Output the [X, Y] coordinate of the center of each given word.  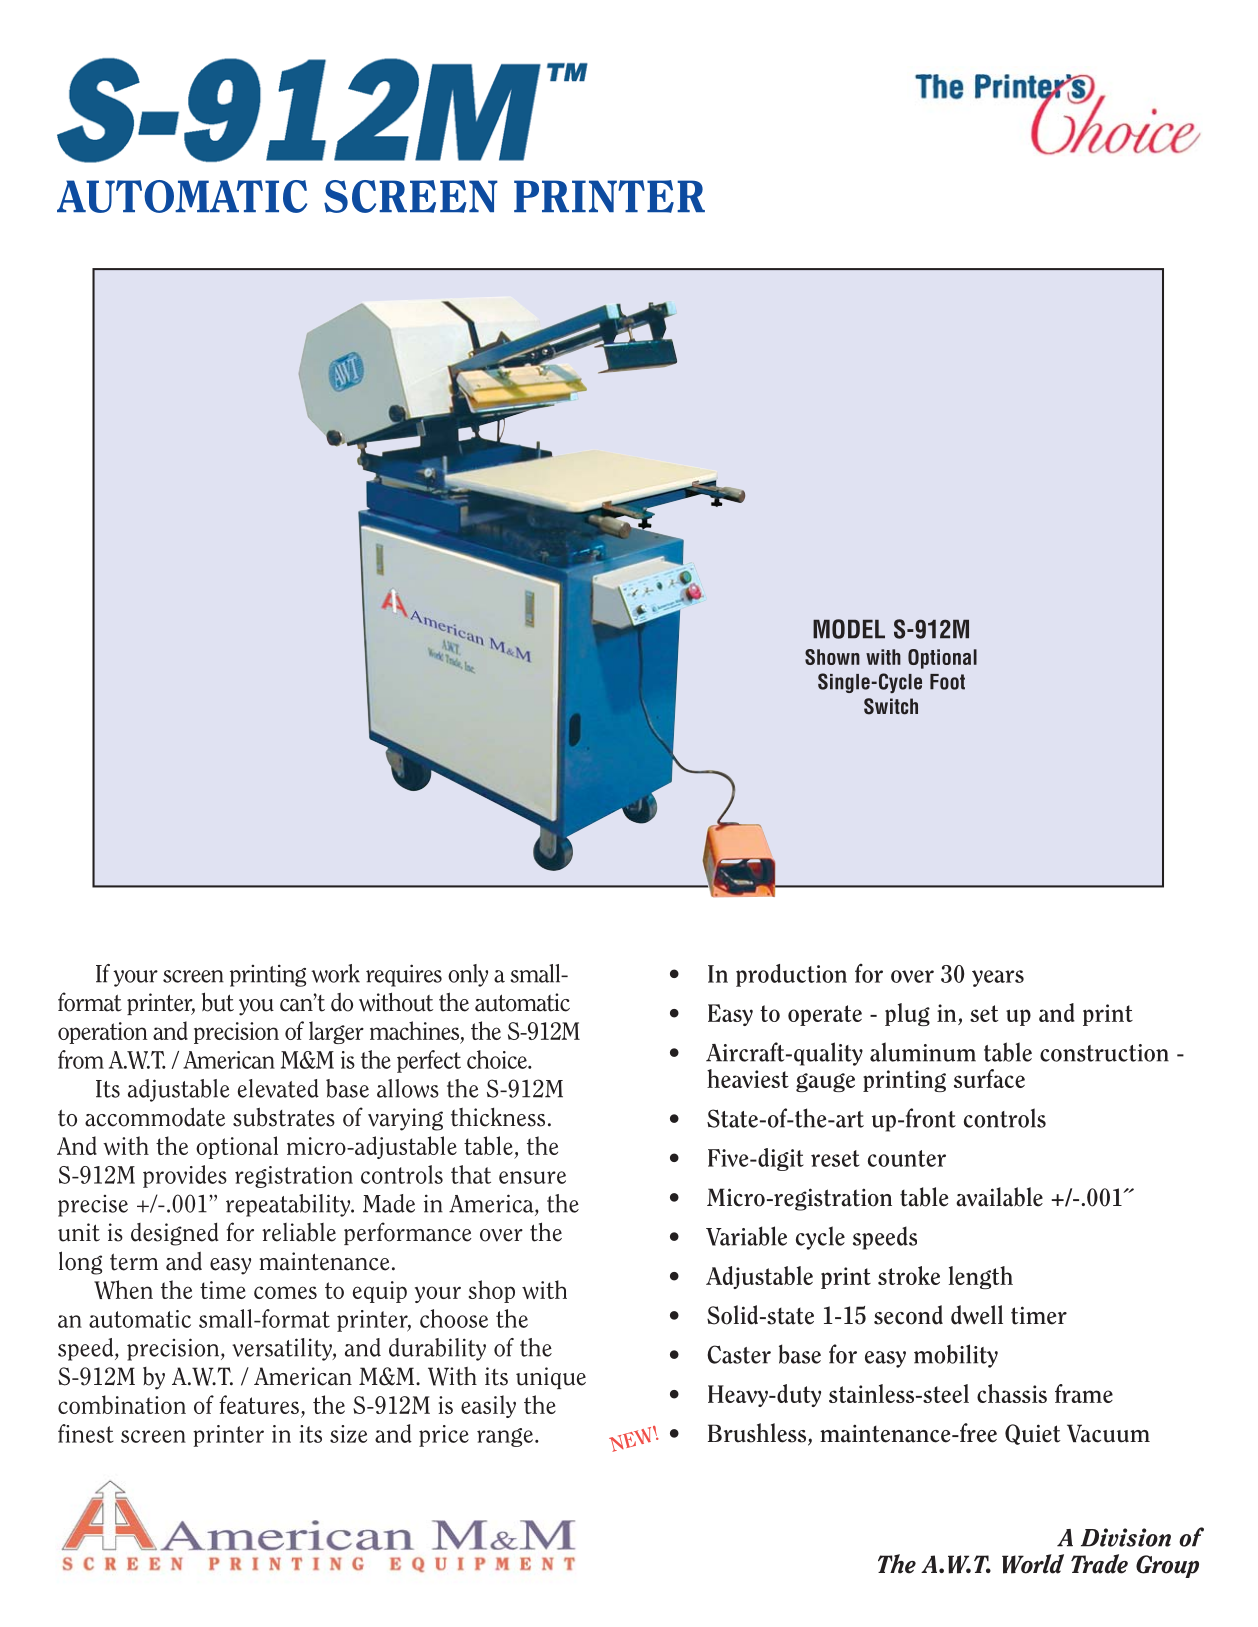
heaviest [748, 1078]
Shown [832, 657]
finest [86, 1433]
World [1033, 1564]
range [505, 1437]
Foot [947, 682]
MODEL [849, 629]
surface [989, 1078]
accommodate [155, 1117]
